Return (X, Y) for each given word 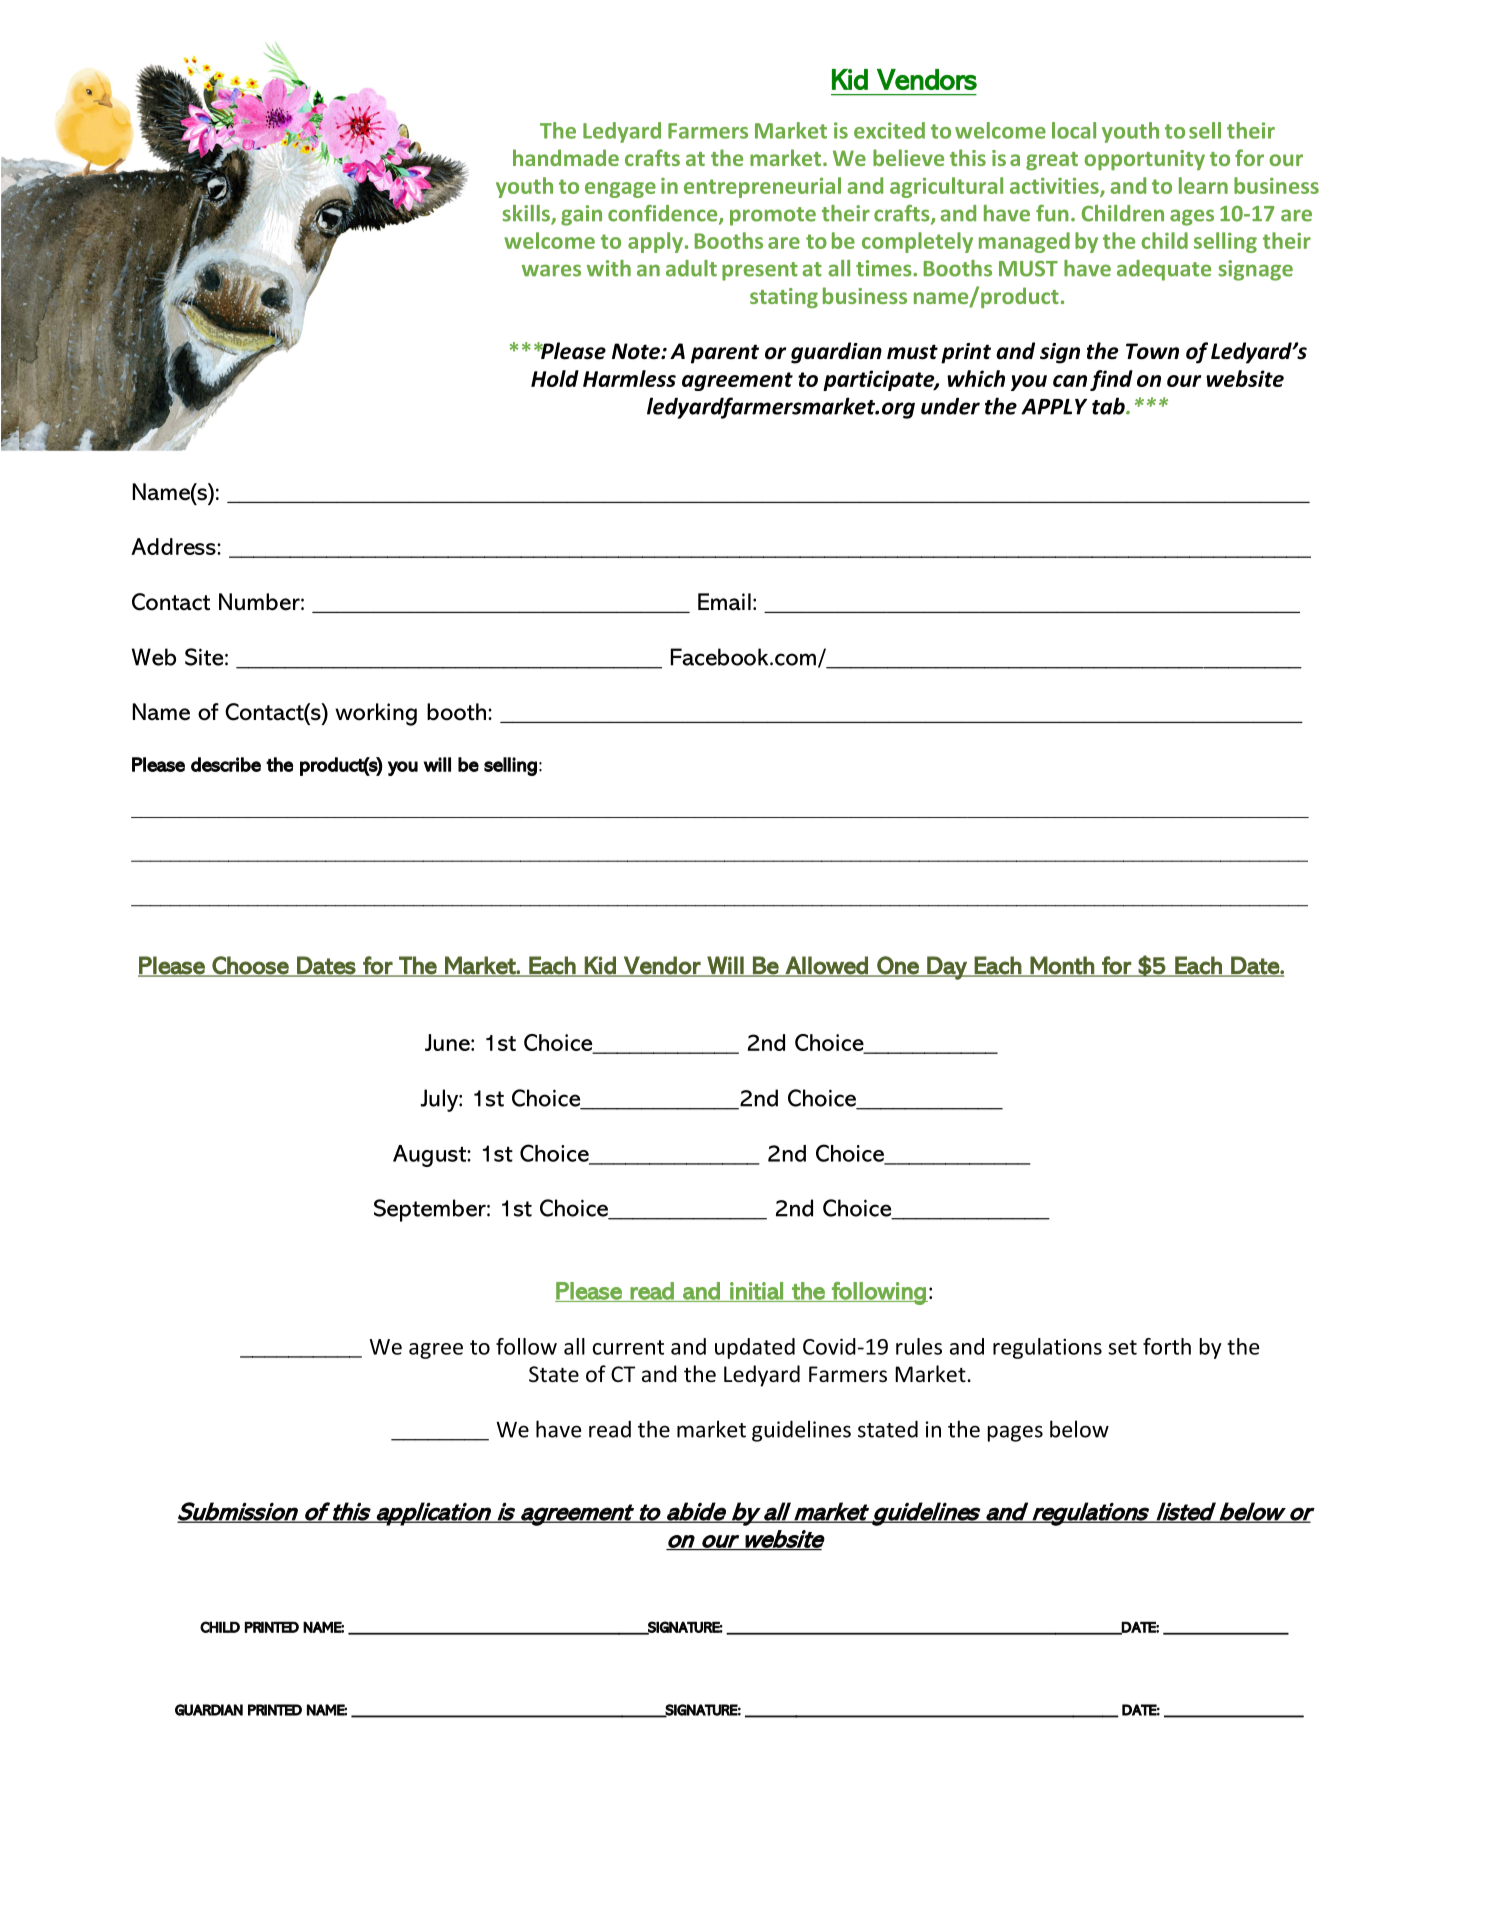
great (1052, 161)
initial (756, 1292)
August (430, 1156)
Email (724, 602)
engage (620, 190)
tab (1109, 406)
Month (1062, 966)
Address (174, 546)
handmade (566, 157)
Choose (250, 966)
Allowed (827, 966)
